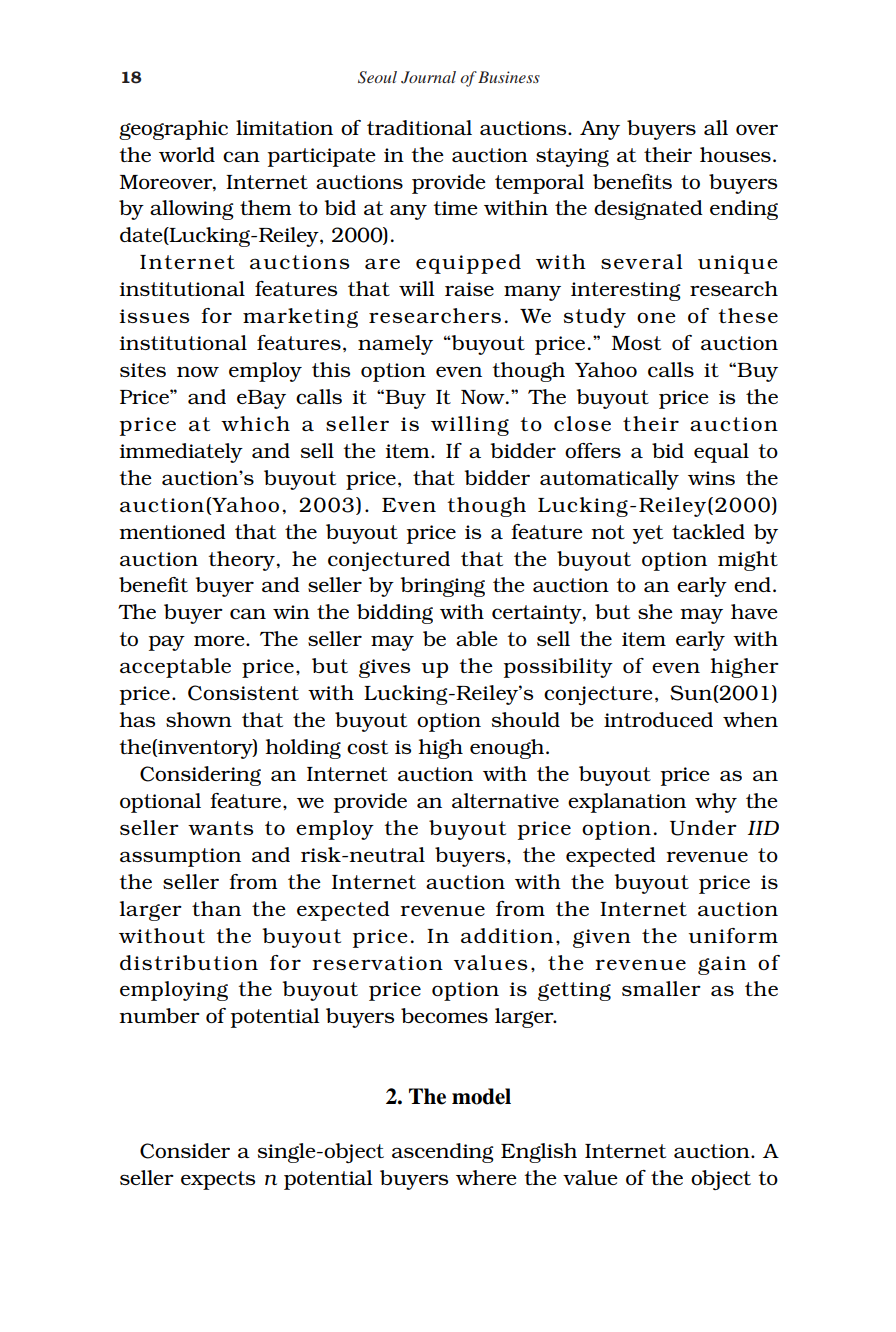  Describe the element at coordinates (181, 453) in the screenshot. I see `immediately` at that location.
